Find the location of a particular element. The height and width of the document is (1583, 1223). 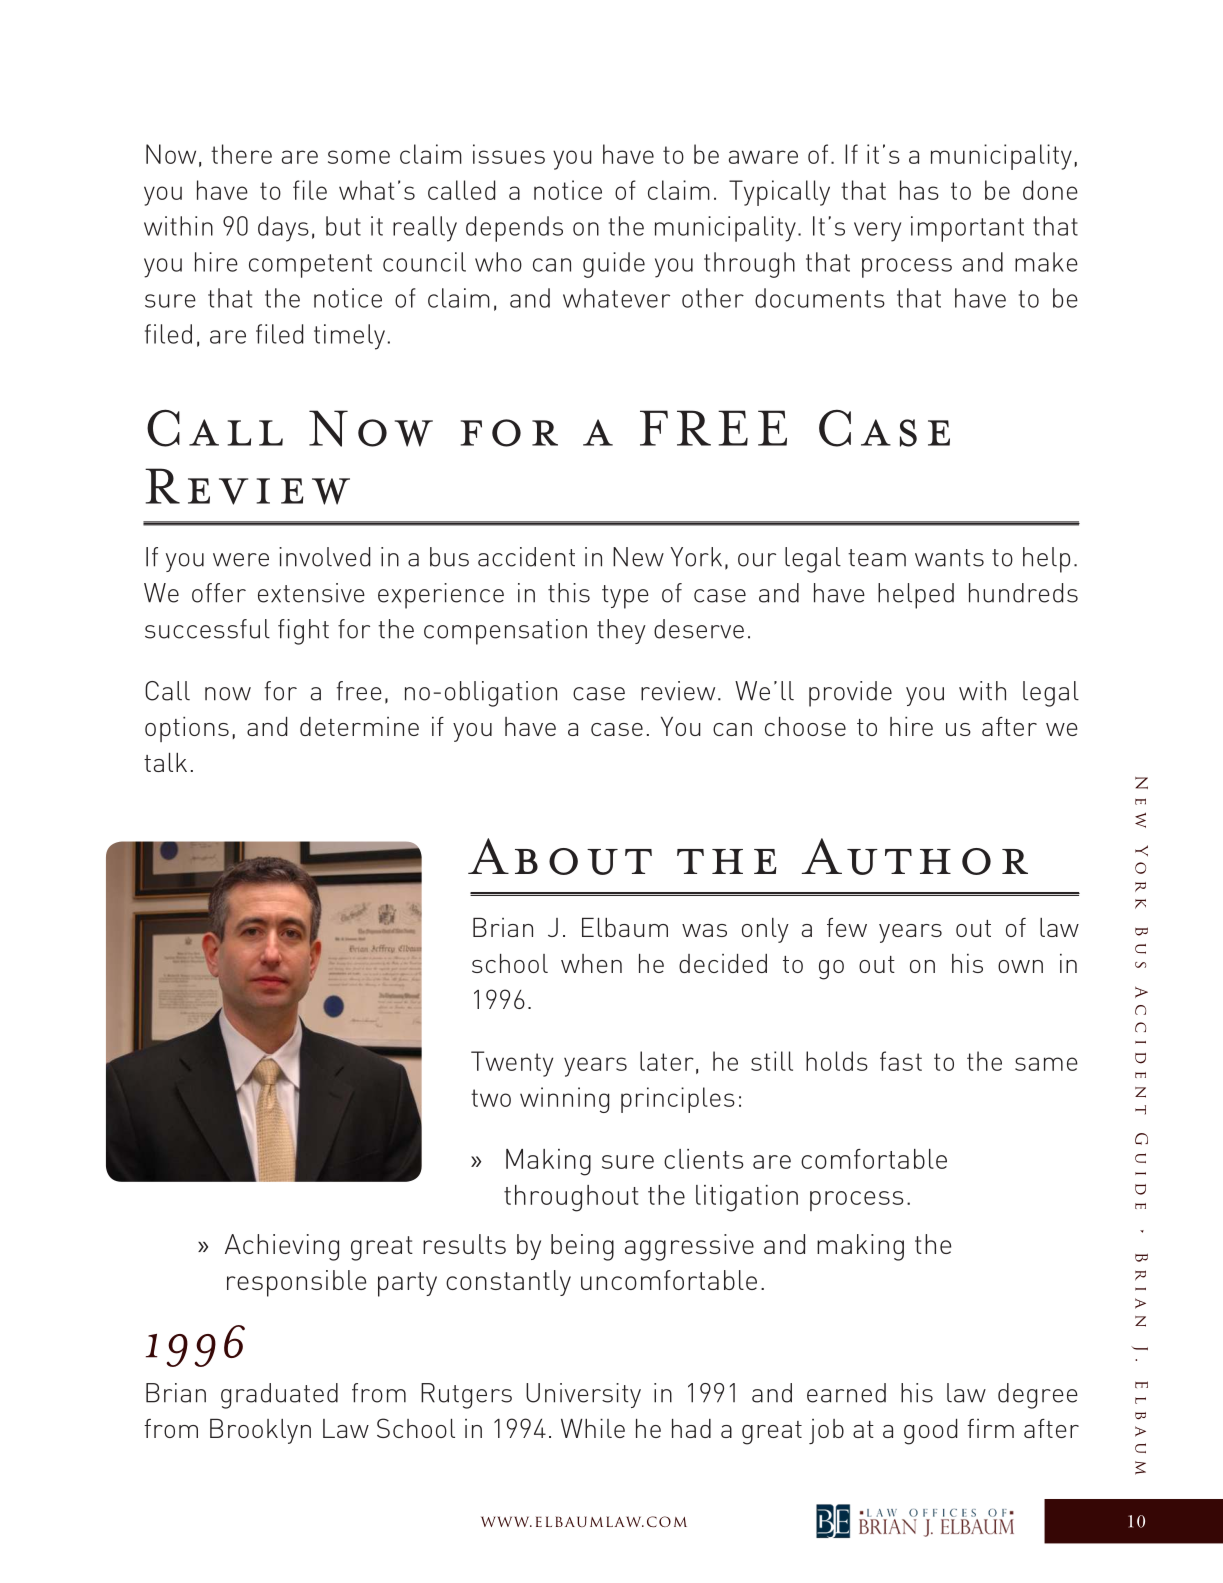

Twenty is located at coordinates (512, 1064).
